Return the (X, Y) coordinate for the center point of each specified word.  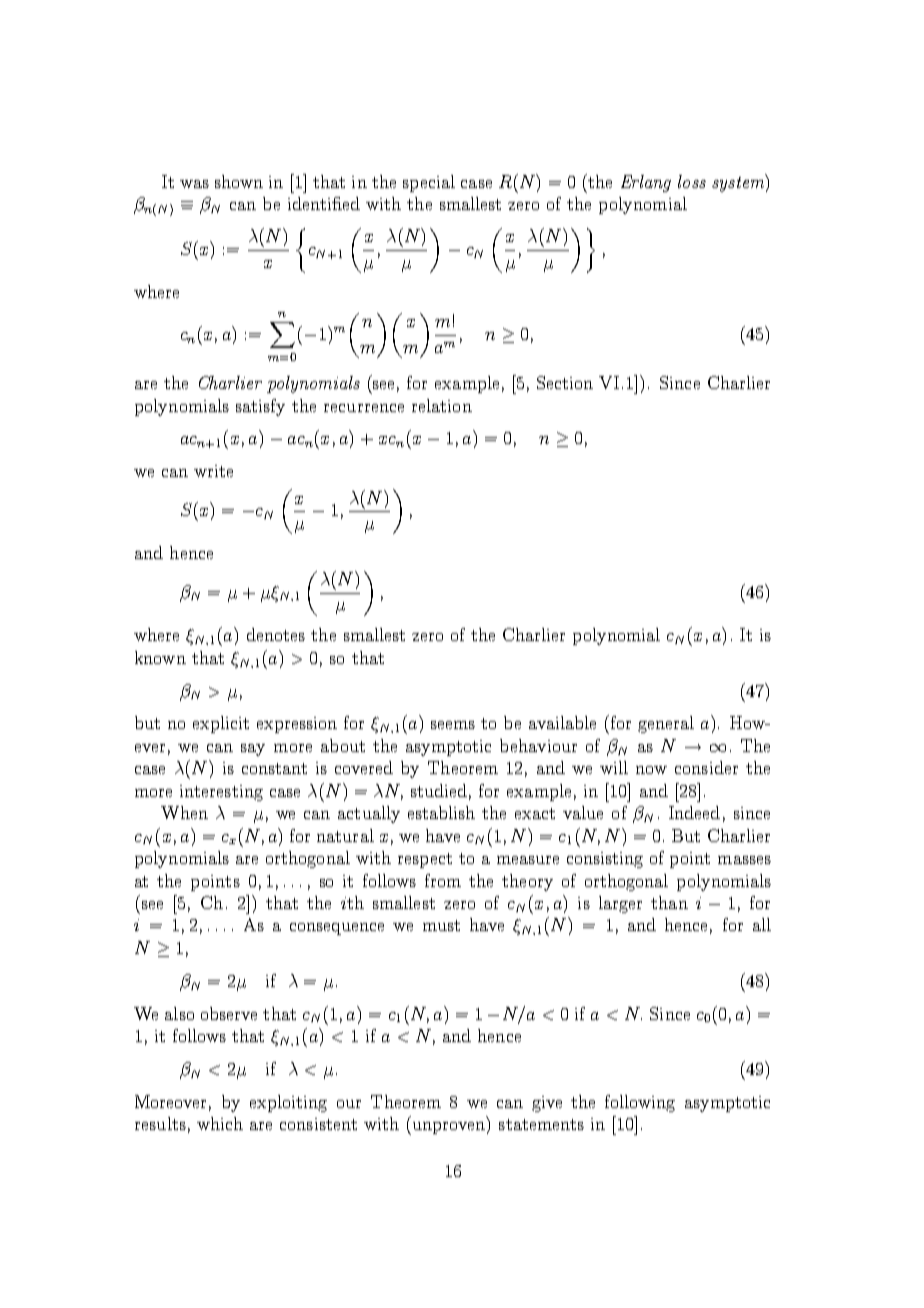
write (213, 471)
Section (565, 382)
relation (442, 405)
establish (441, 812)
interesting (221, 793)
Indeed (694, 812)
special (429, 183)
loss (692, 181)
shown (239, 181)
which (220, 1123)
